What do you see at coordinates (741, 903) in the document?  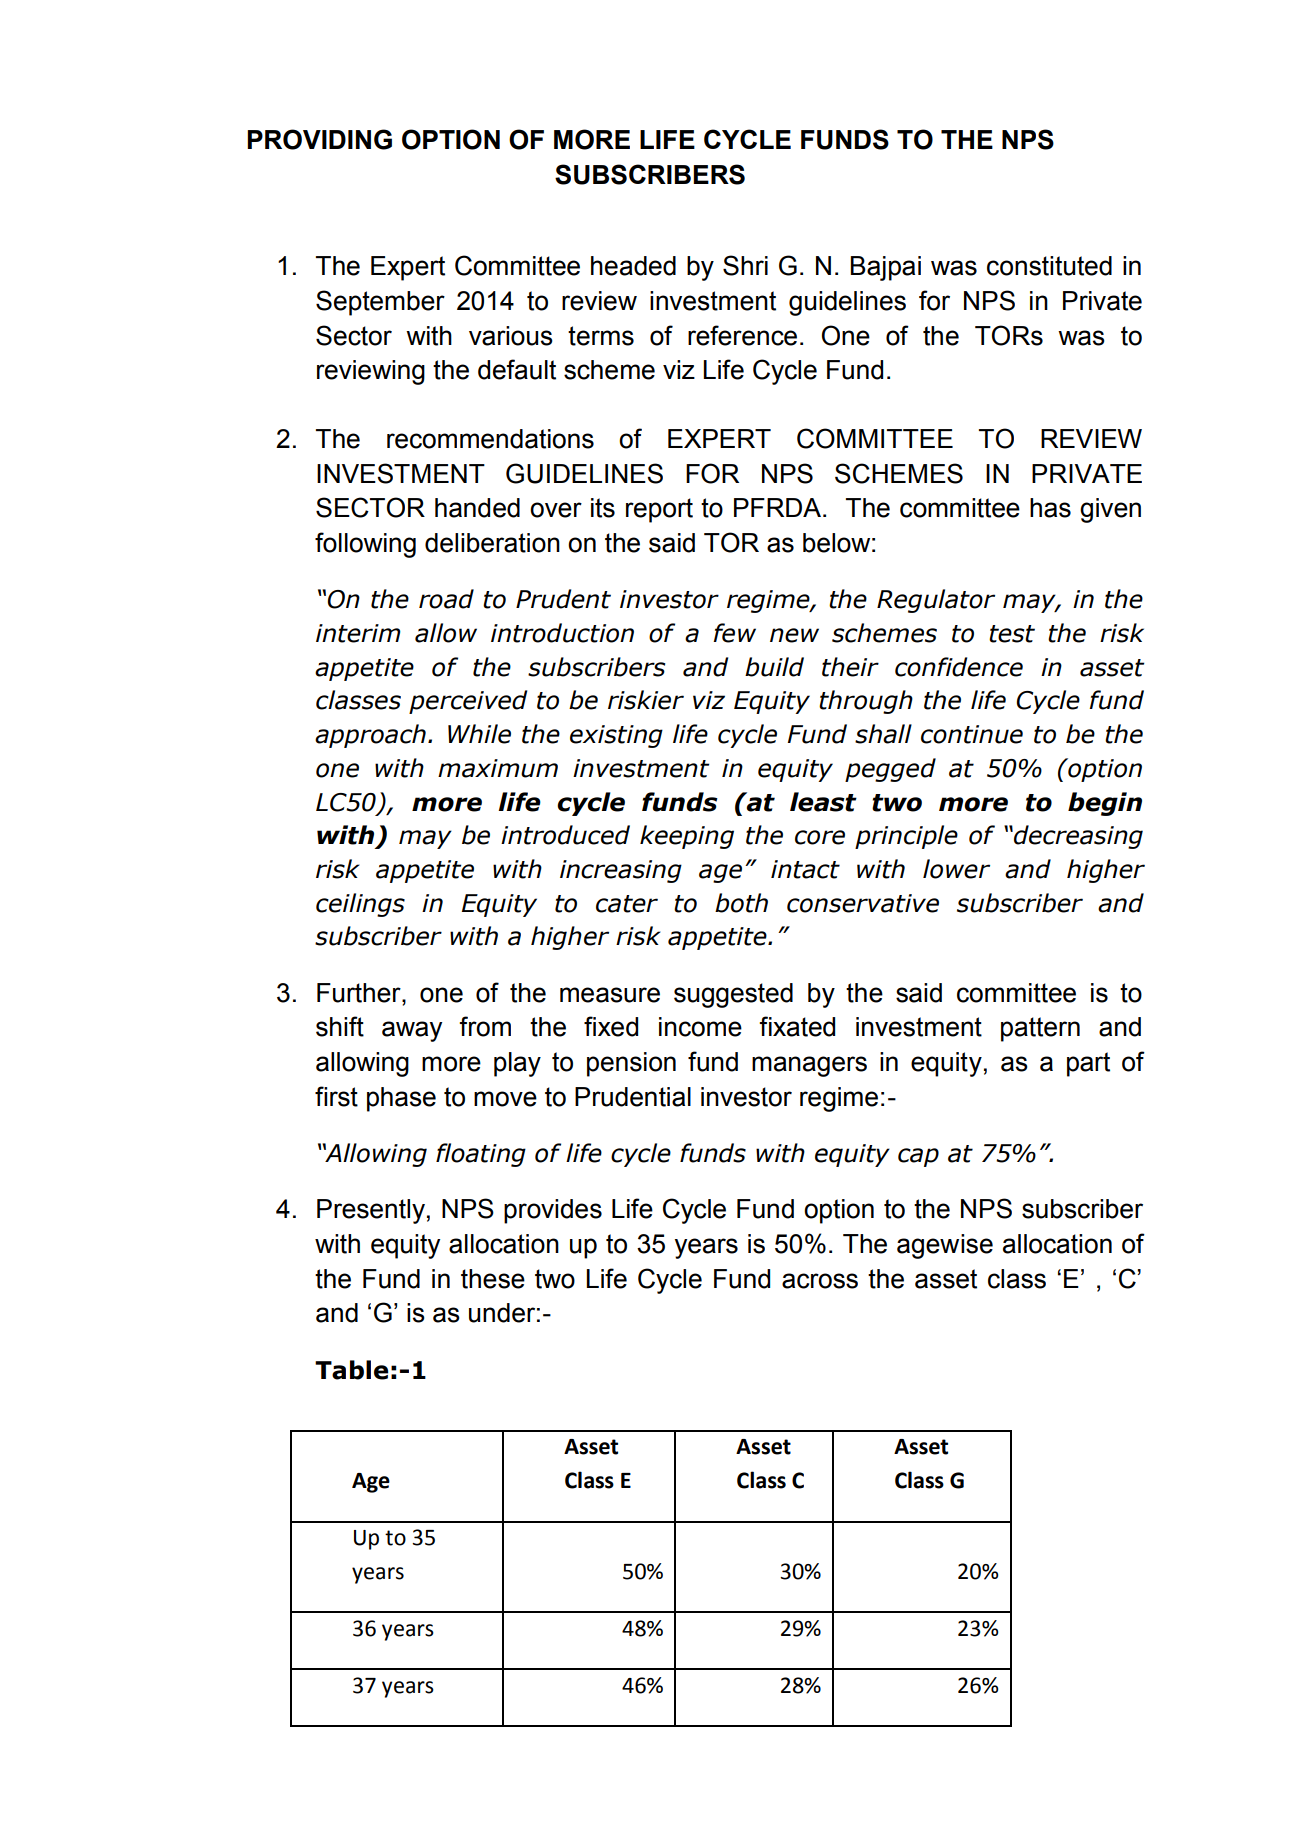 I see `both` at bounding box center [741, 903].
